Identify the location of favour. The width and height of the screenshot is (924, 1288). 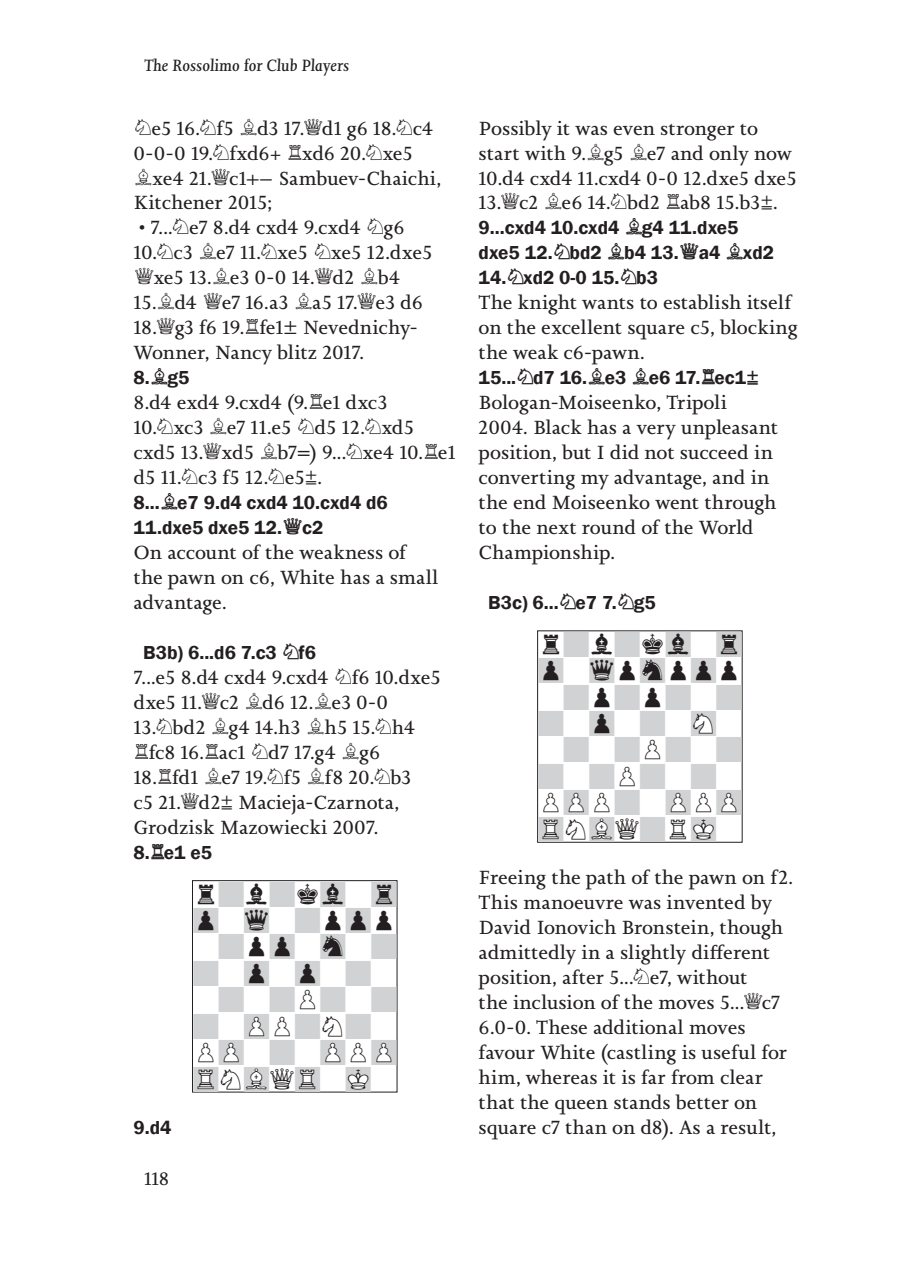
(507, 1051).
